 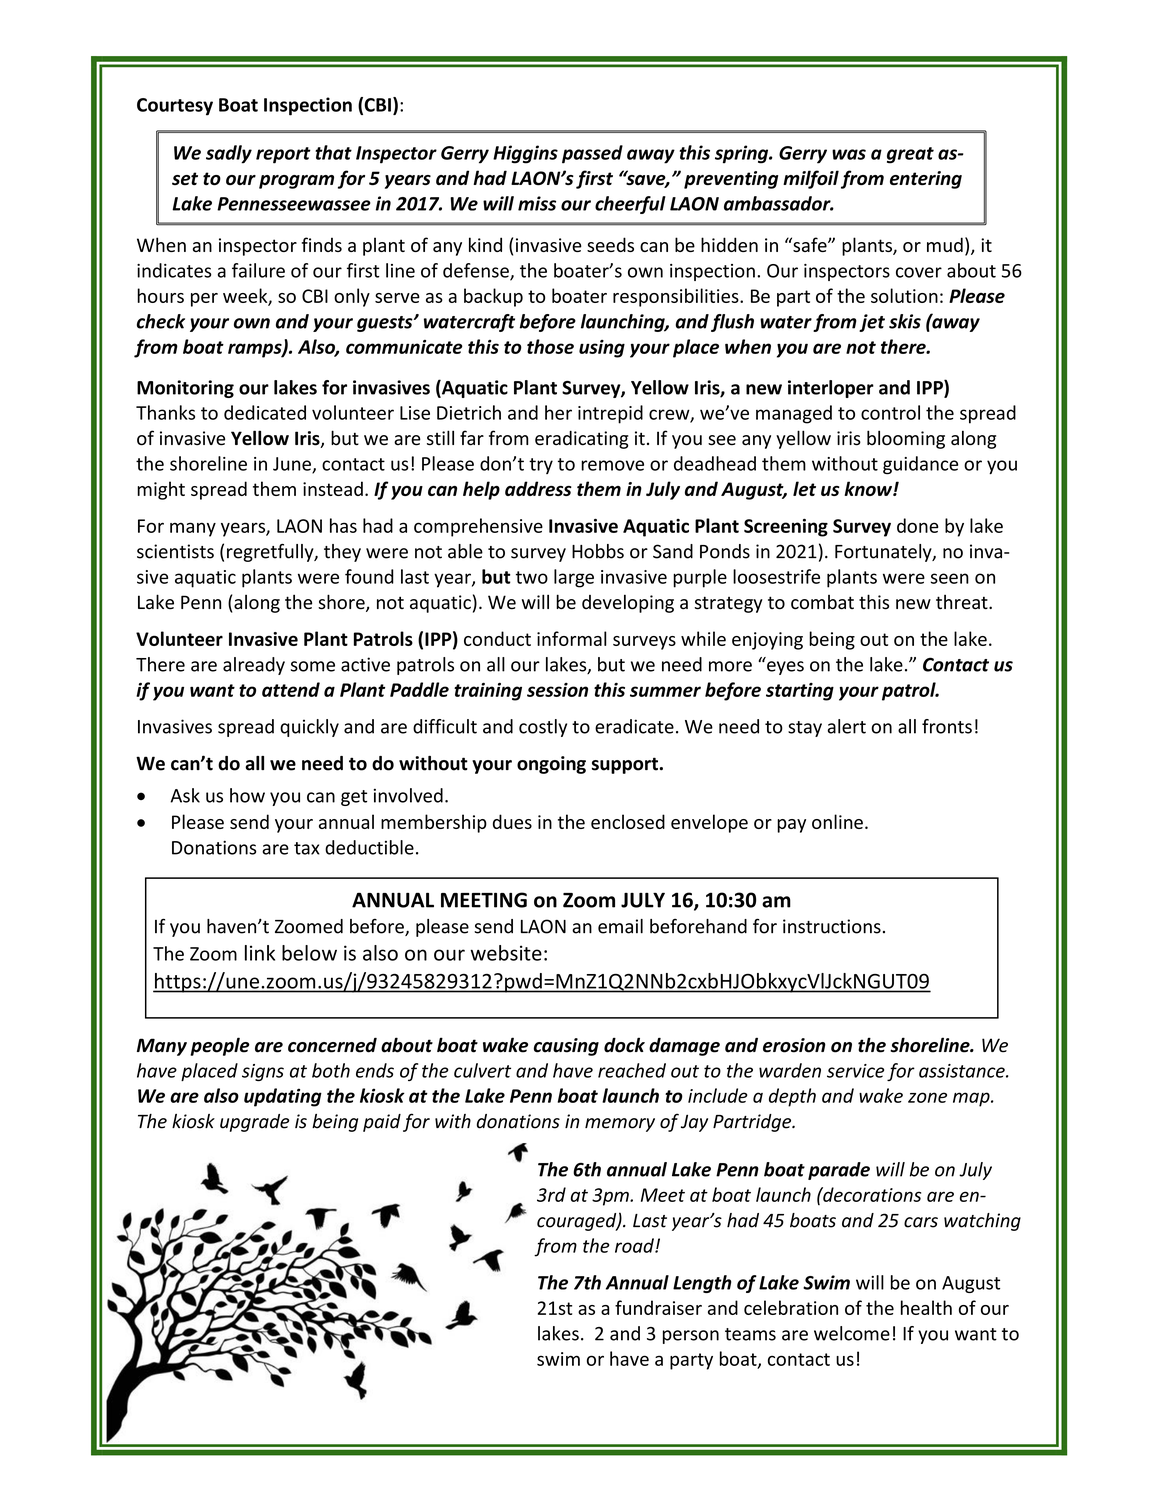 I want to click on great, so click(x=910, y=155).
